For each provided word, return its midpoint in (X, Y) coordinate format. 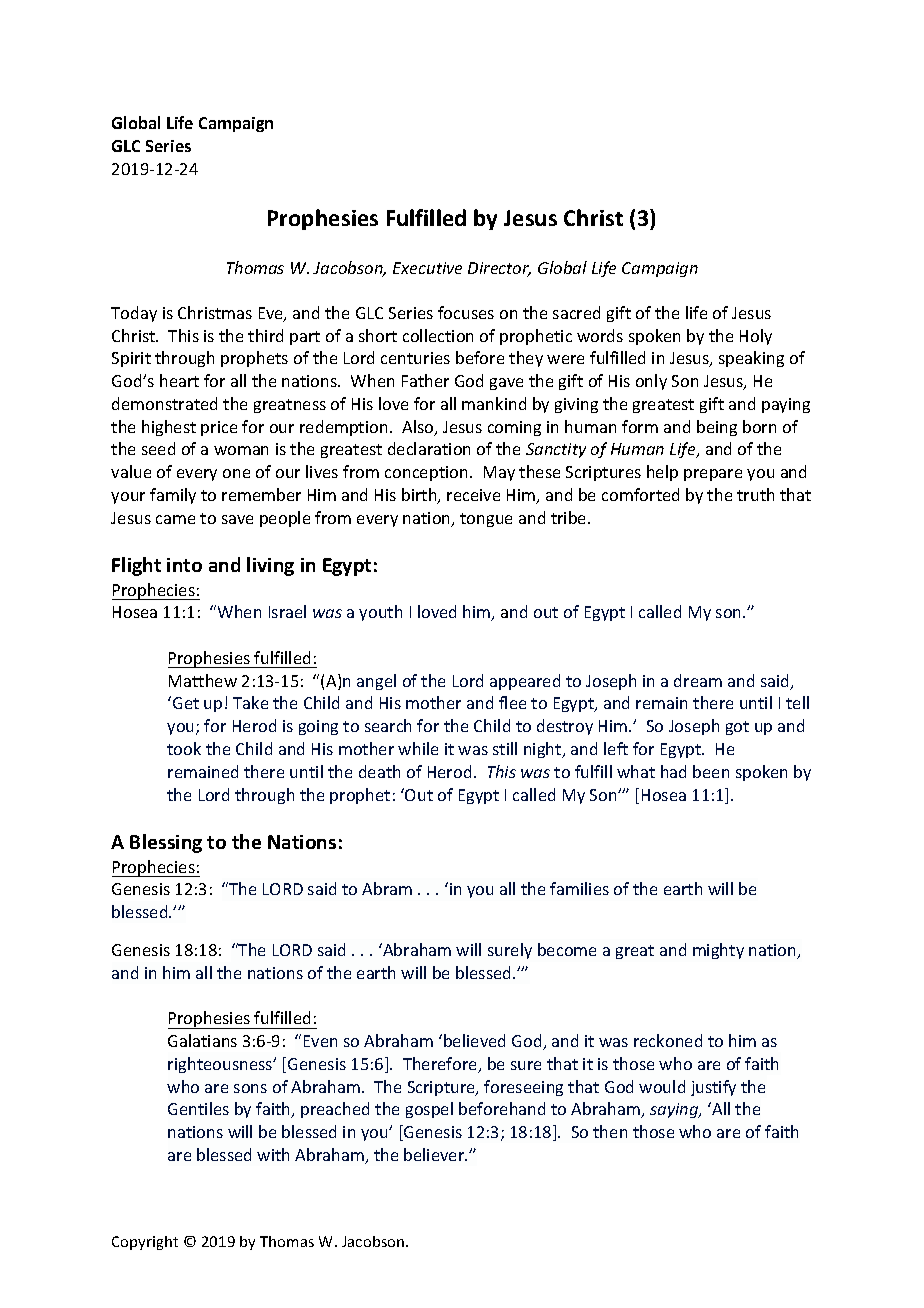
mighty (718, 951)
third (265, 335)
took (184, 748)
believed (474, 1040)
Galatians (202, 1040)
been (711, 771)
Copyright (145, 1243)
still (505, 748)
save (237, 519)
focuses (466, 312)
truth (755, 494)
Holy (756, 337)
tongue (486, 520)
